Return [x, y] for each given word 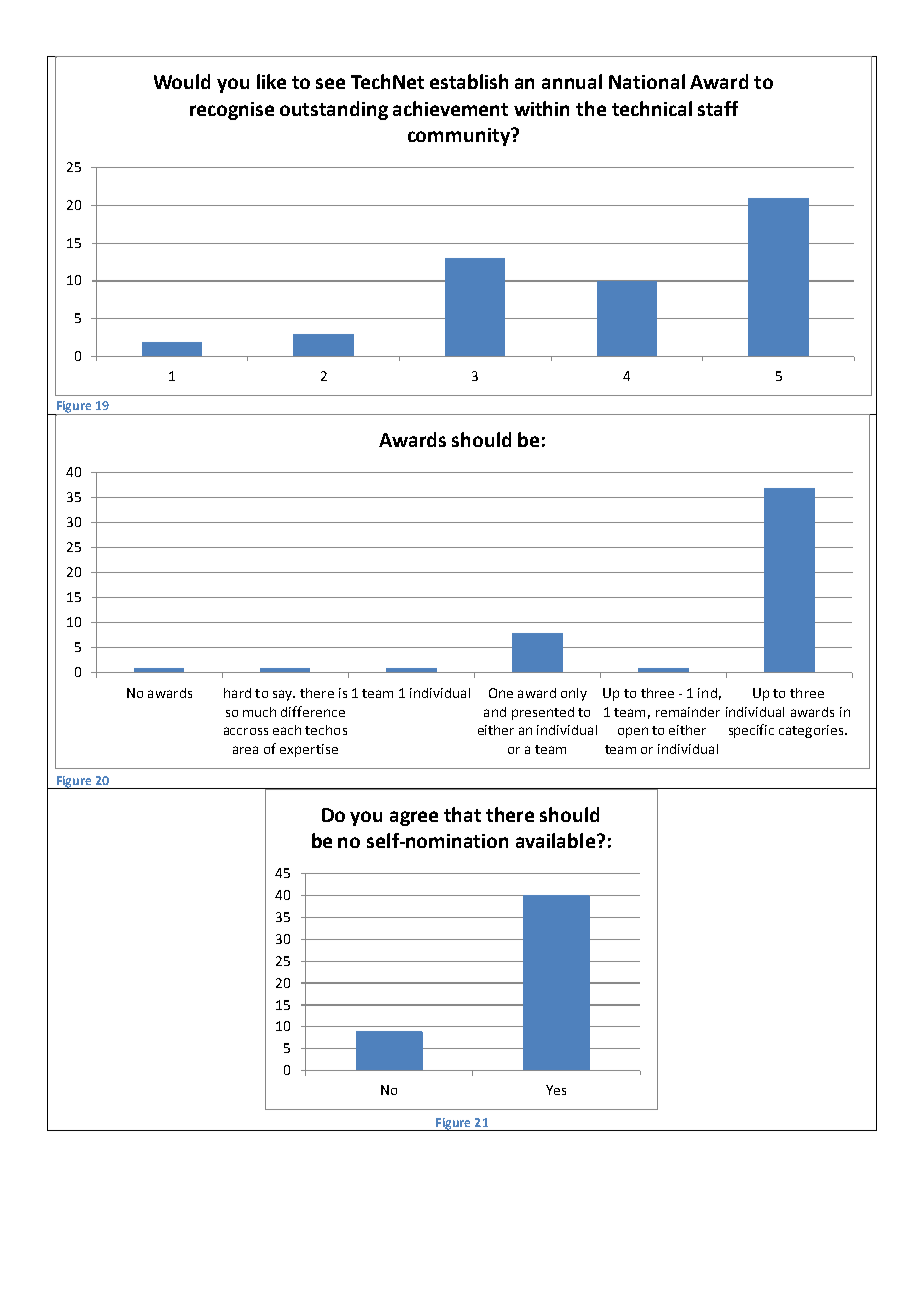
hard [237, 693]
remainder [688, 712]
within [541, 108]
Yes [556, 1090]
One [501, 693]
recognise [232, 111]
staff [718, 108]
